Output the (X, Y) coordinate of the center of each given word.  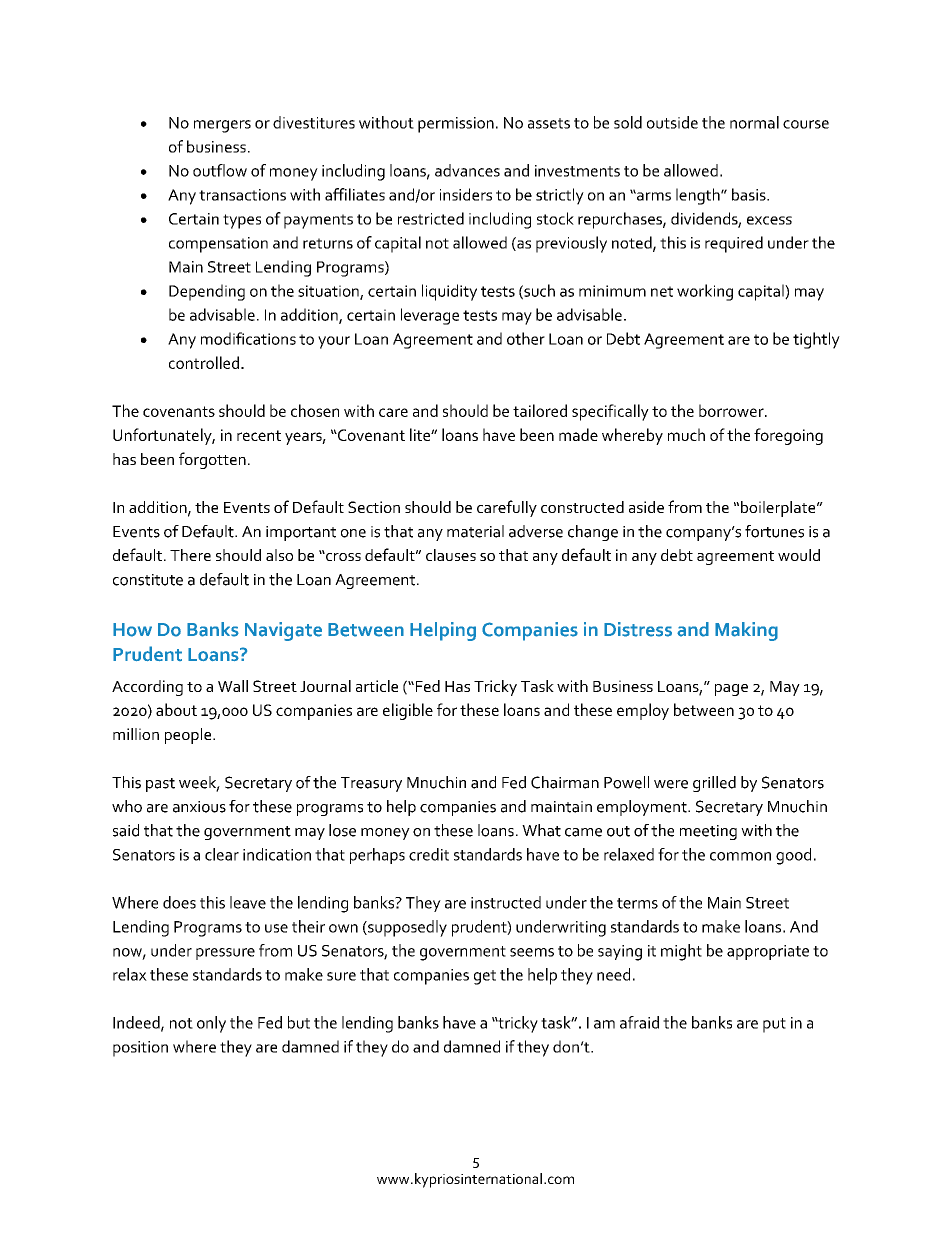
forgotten (212, 460)
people (189, 736)
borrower (732, 410)
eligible (408, 711)
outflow (220, 170)
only (211, 1024)
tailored (540, 410)
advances (467, 170)
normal (754, 122)
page (731, 690)
